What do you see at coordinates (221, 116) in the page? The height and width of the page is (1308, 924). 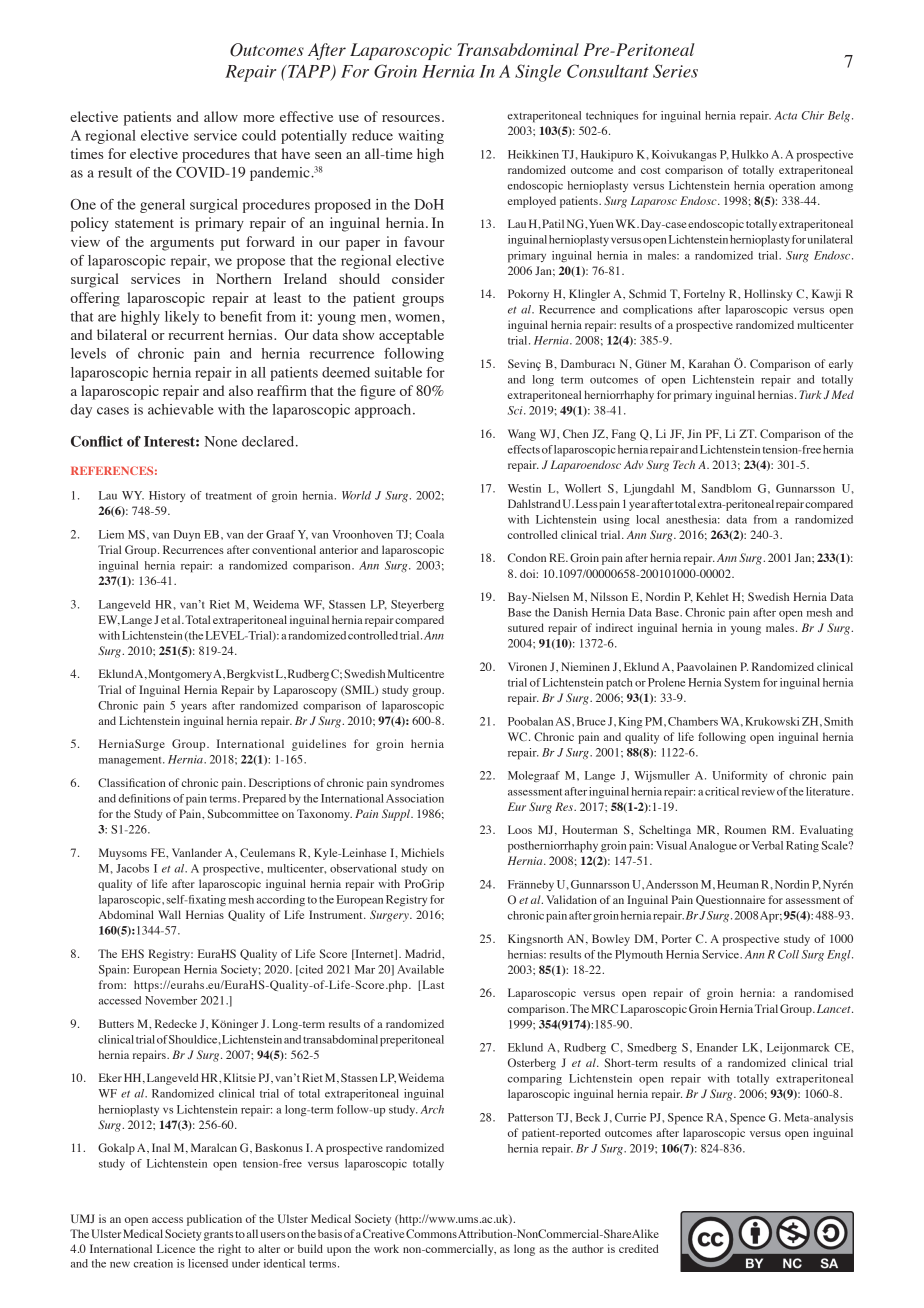 I see `allow` at bounding box center [221, 116].
